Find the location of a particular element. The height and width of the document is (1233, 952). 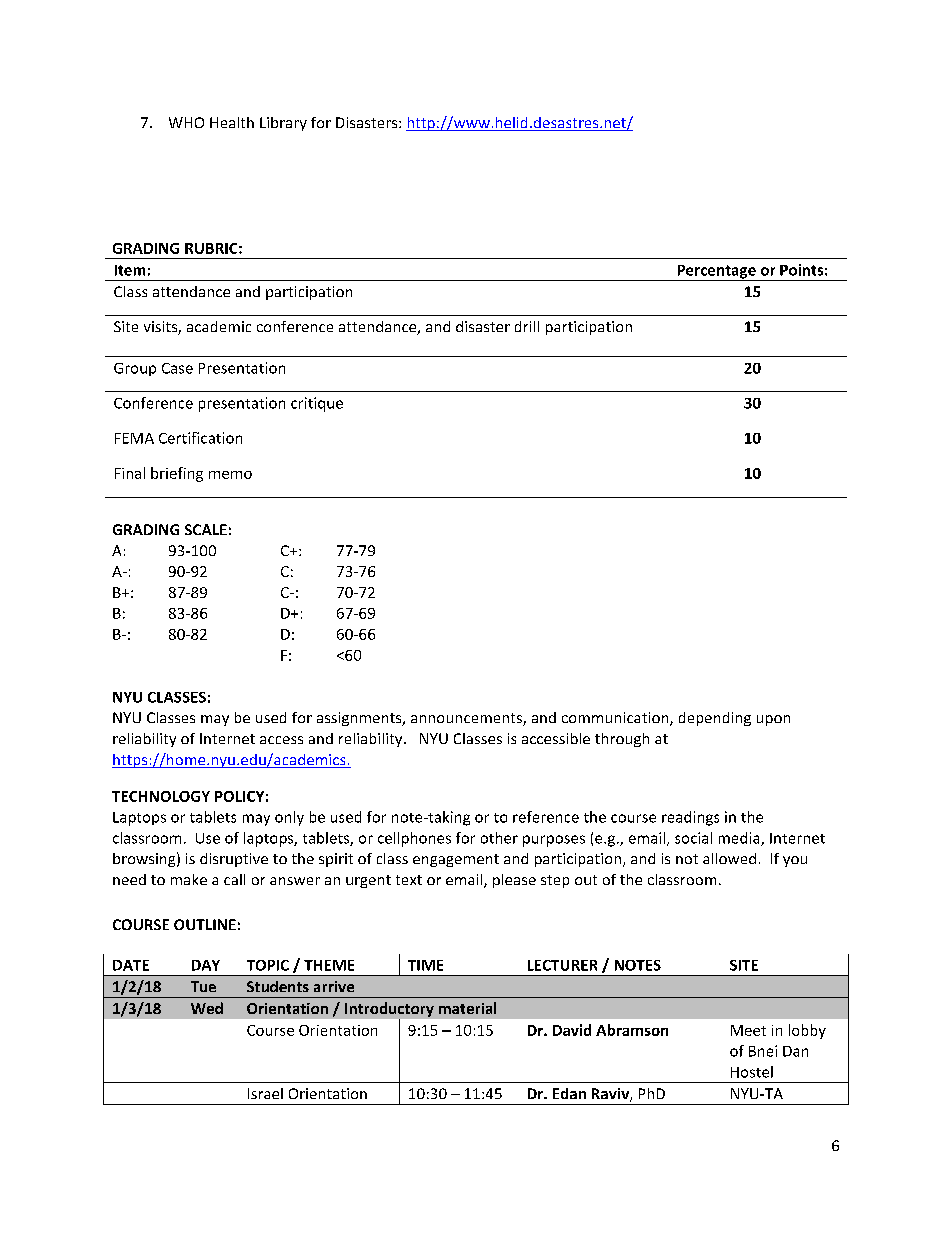

depending is located at coordinates (715, 719).
